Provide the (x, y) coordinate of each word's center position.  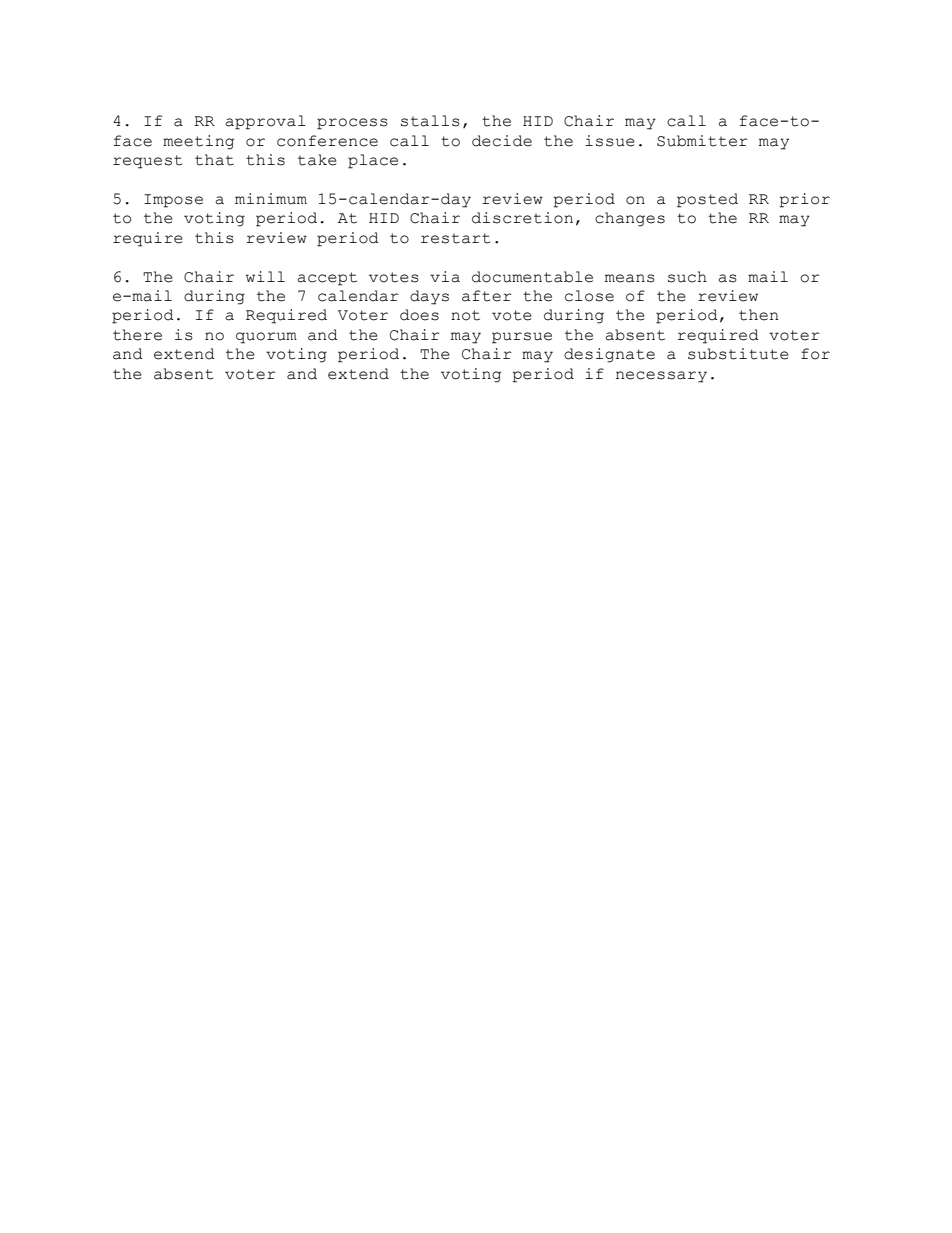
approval (266, 122)
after (487, 296)
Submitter (702, 141)
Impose (173, 201)
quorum (266, 338)
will (265, 276)
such (687, 277)
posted (707, 200)
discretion (522, 218)
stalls (430, 121)
